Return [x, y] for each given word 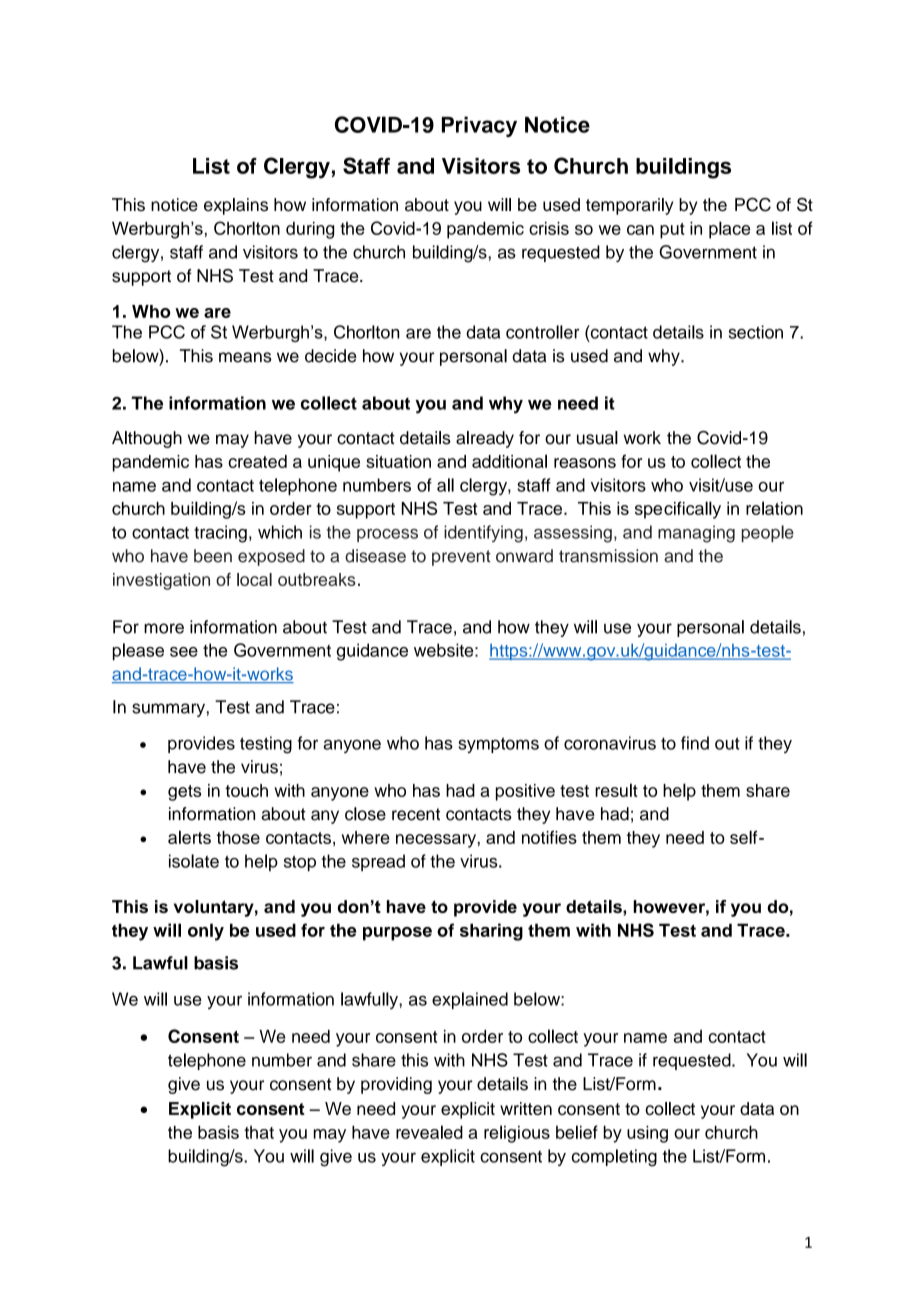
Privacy [479, 126]
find [695, 743]
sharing [491, 932]
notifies [549, 837]
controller [543, 332]
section [756, 332]
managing [696, 534]
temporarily [629, 206]
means [245, 357]
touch [246, 790]
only [206, 932]
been [213, 556]
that [259, 1132]
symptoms [498, 745]
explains [236, 206]
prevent [461, 558]
